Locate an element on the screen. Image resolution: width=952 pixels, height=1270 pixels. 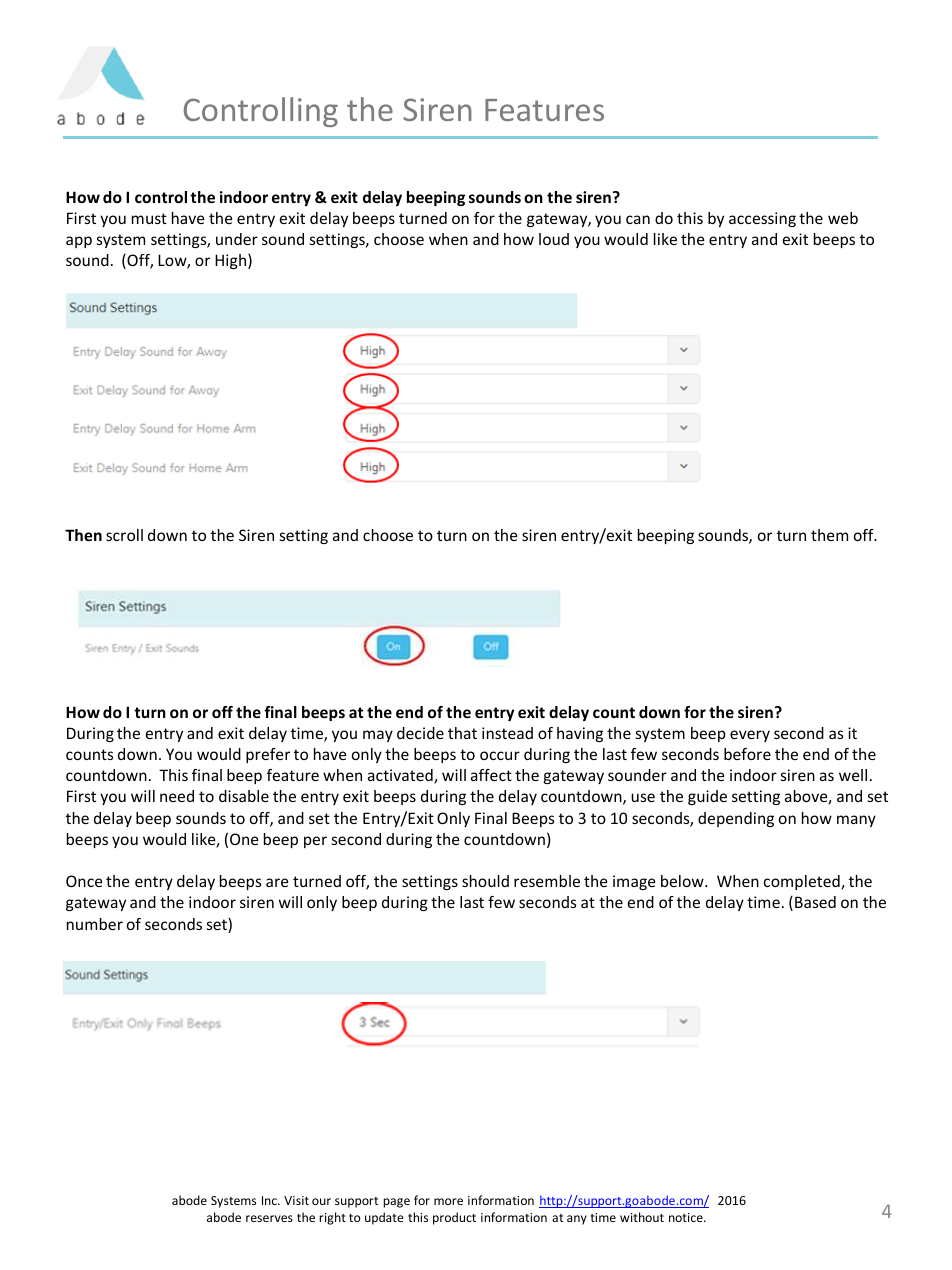
should is located at coordinates (485, 881).
